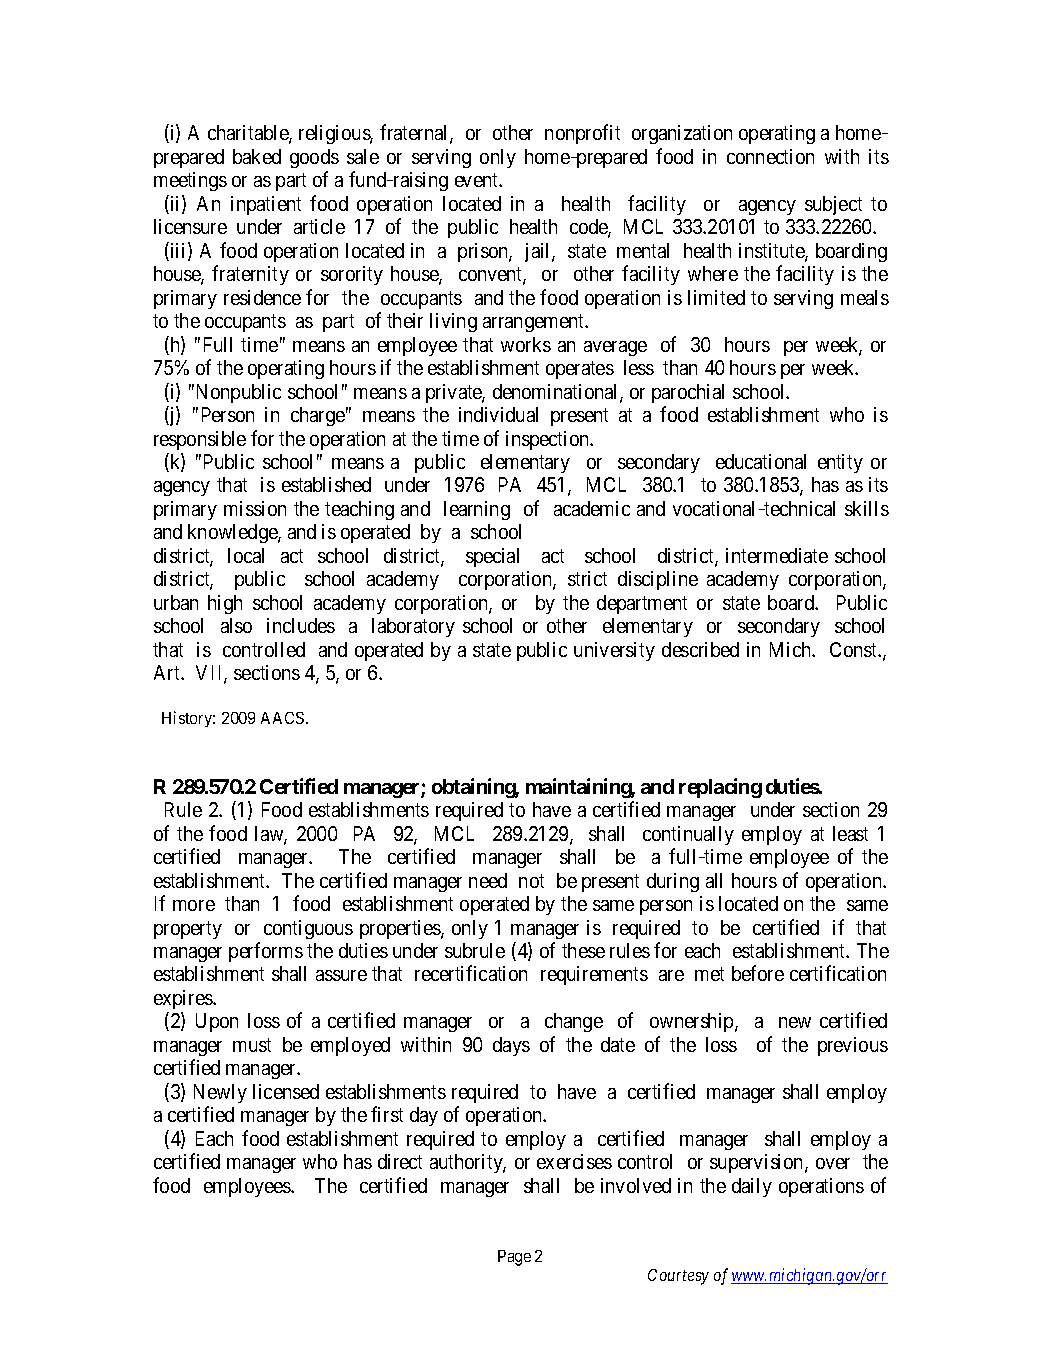 The width and height of the screenshot is (1041, 1347). I want to click on described, so click(700, 649).
